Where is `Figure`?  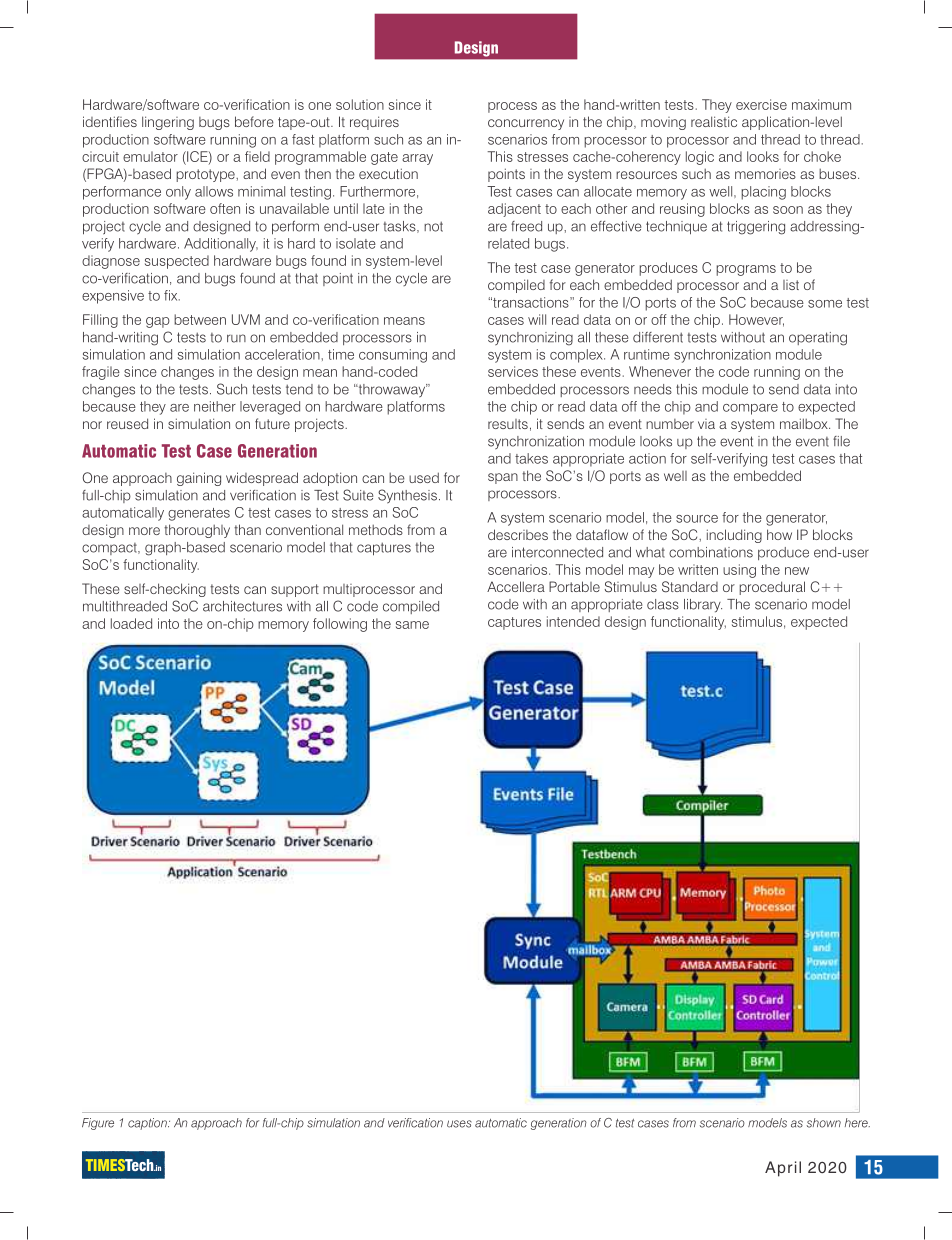
Figure is located at coordinates (98, 1124).
